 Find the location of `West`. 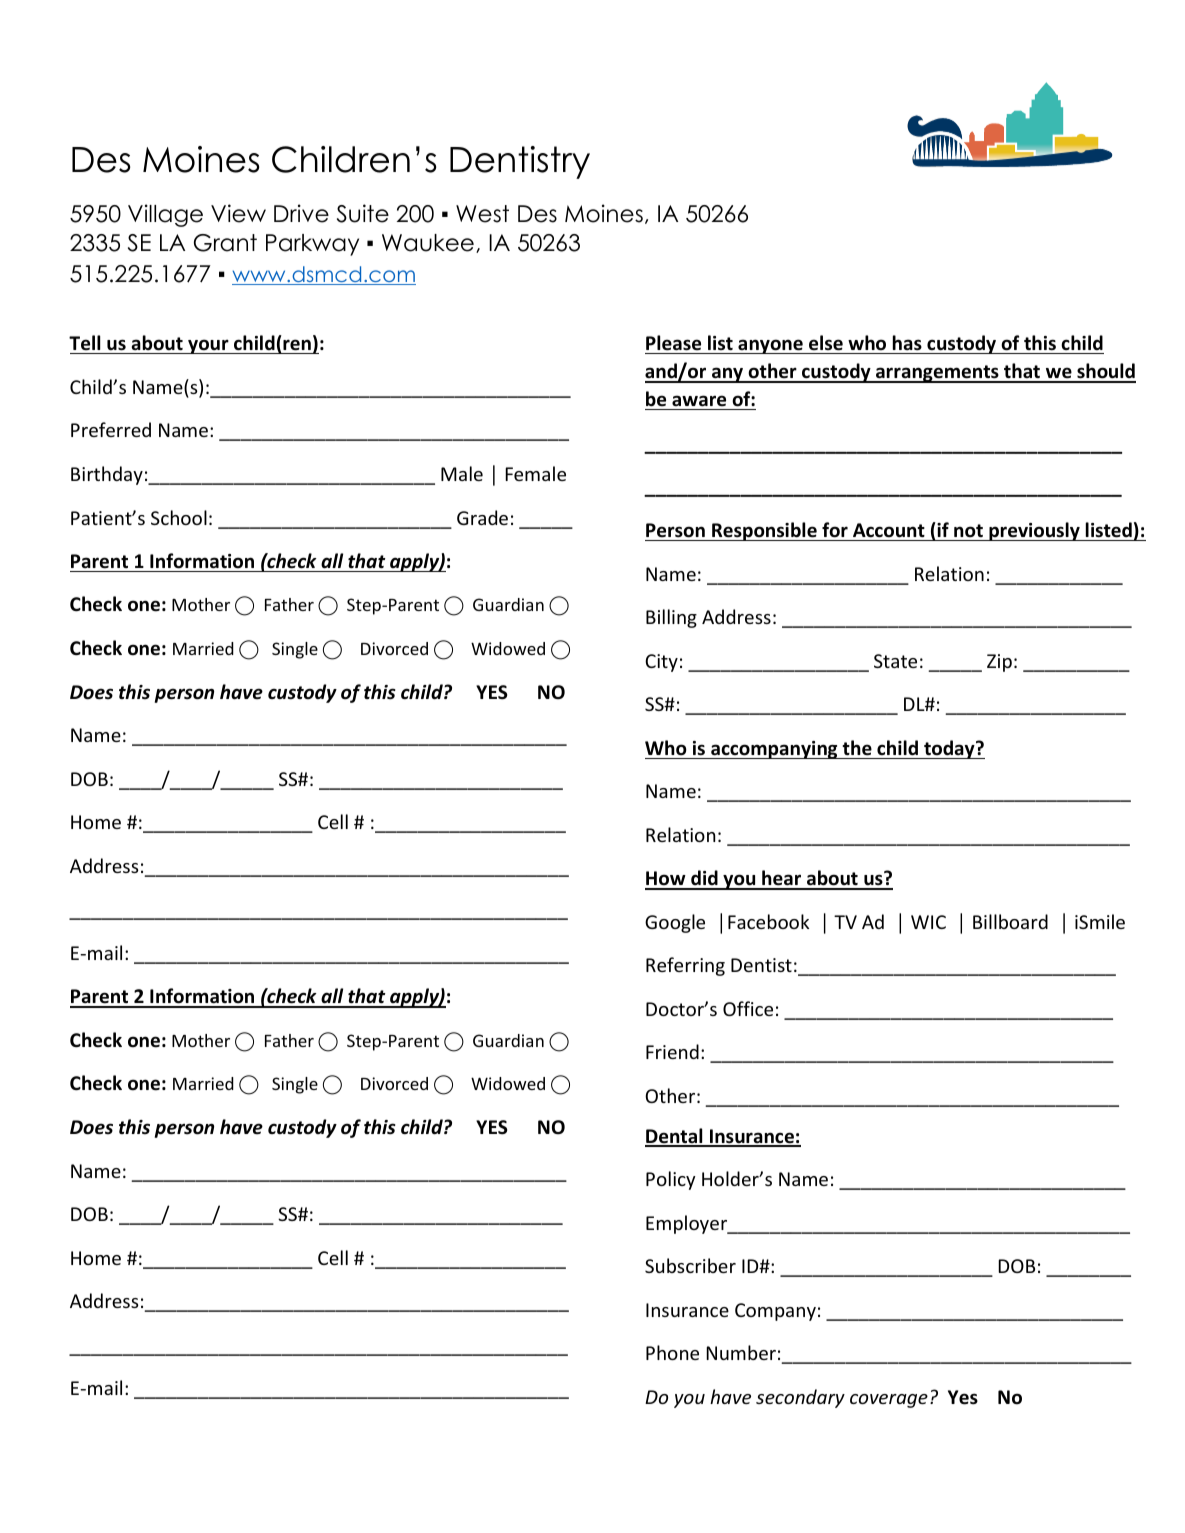

West is located at coordinates (482, 214).
